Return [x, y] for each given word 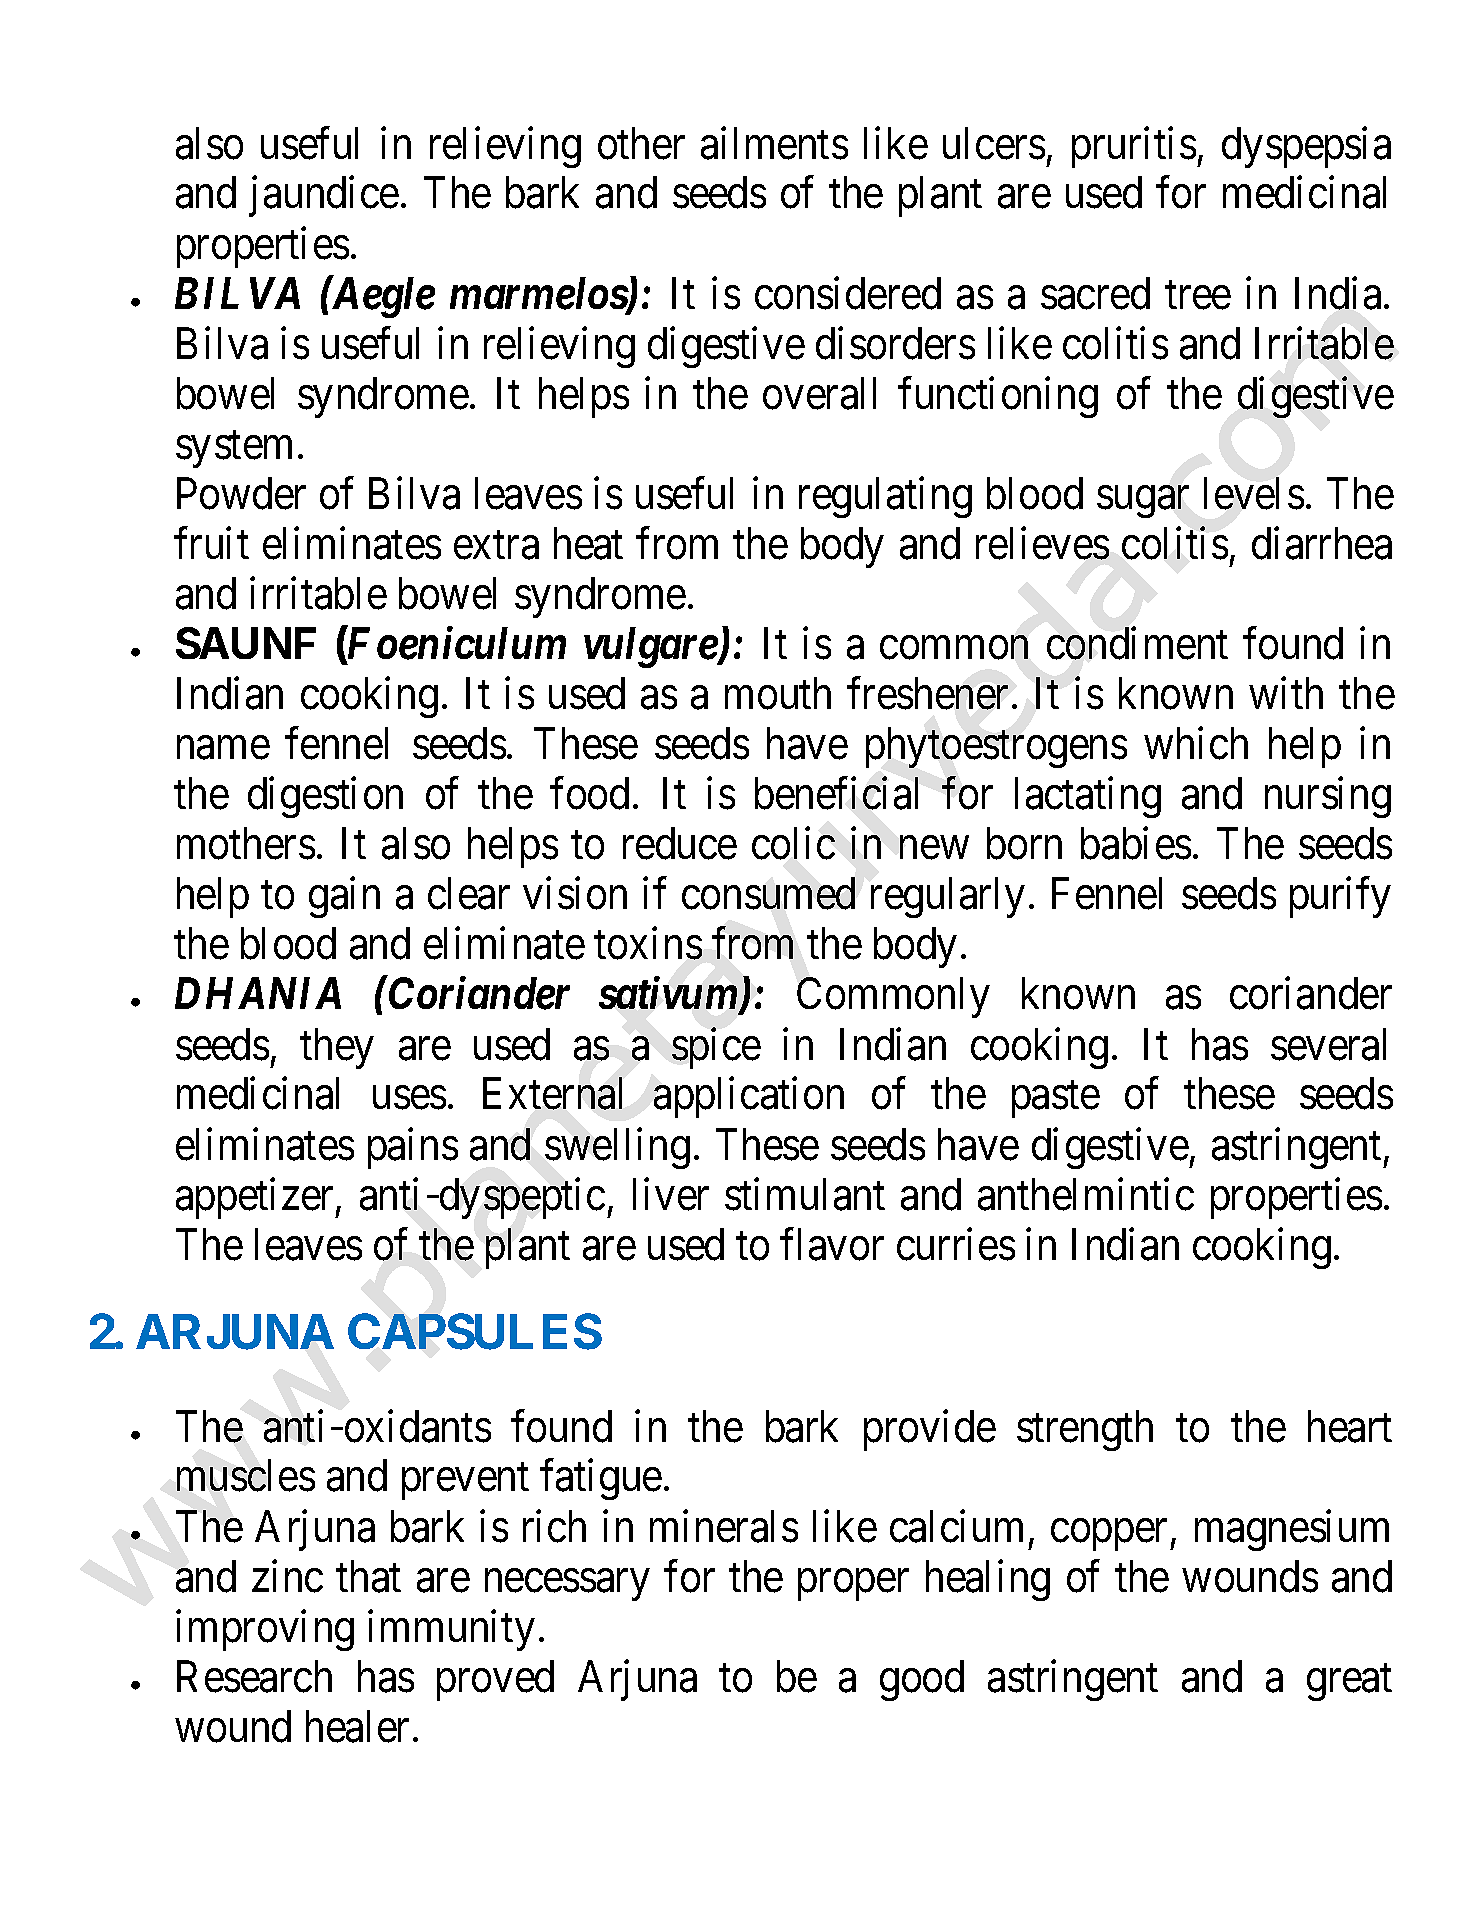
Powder [241, 493]
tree [1198, 295]
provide [930, 1430]
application [749, 1098]
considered [848, 293]
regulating [885, 497]
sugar [1143, 502]
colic [793, 844]
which [1196, 744]
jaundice [324, 197]
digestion [325, 797]
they [337, 1048]
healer [357, 1726]
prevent [465, 1482]
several [1328, 1044]
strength [1085, 1430]
